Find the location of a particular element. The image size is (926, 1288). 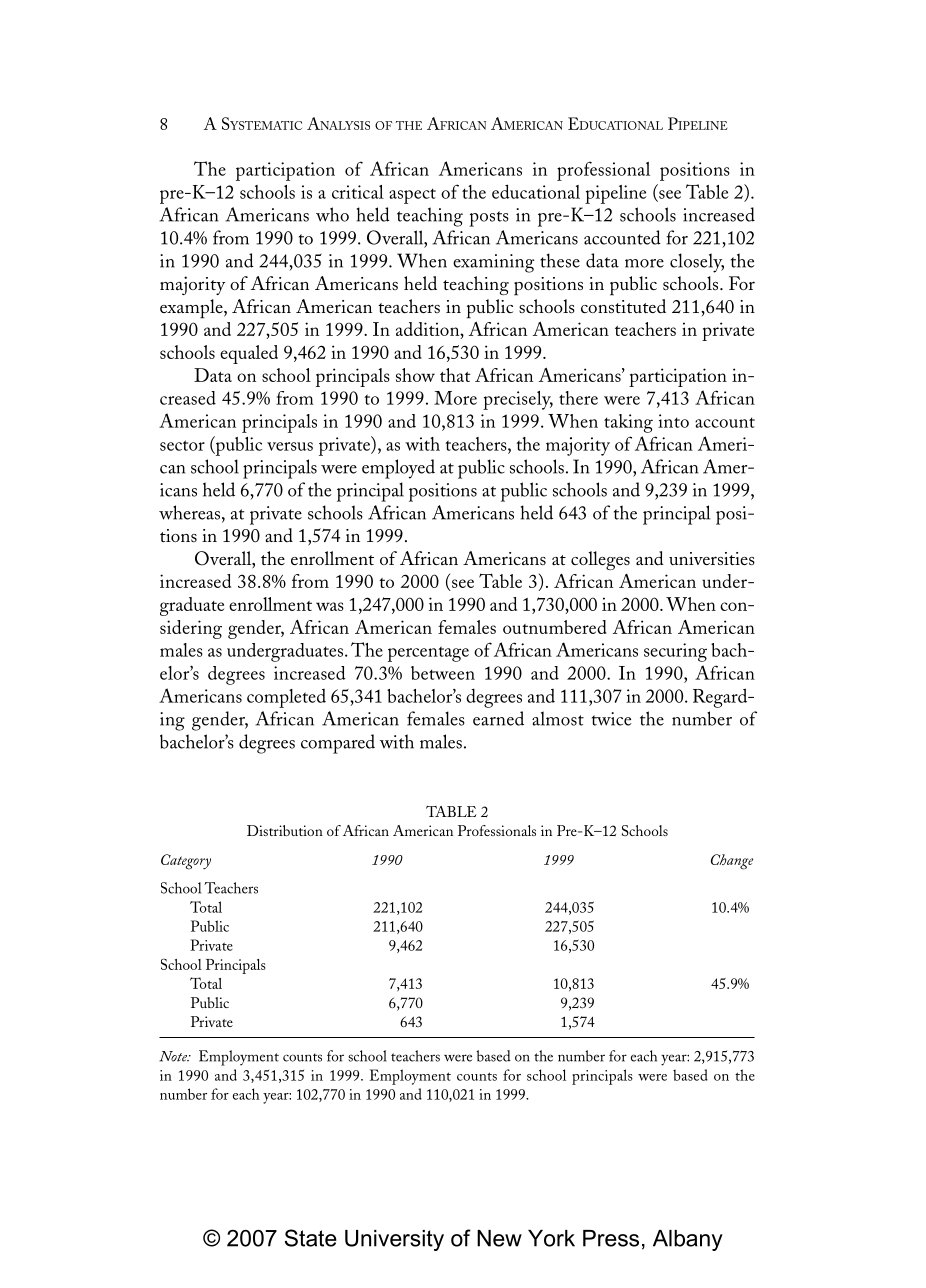

posts is located at coordinates (489, 219).
